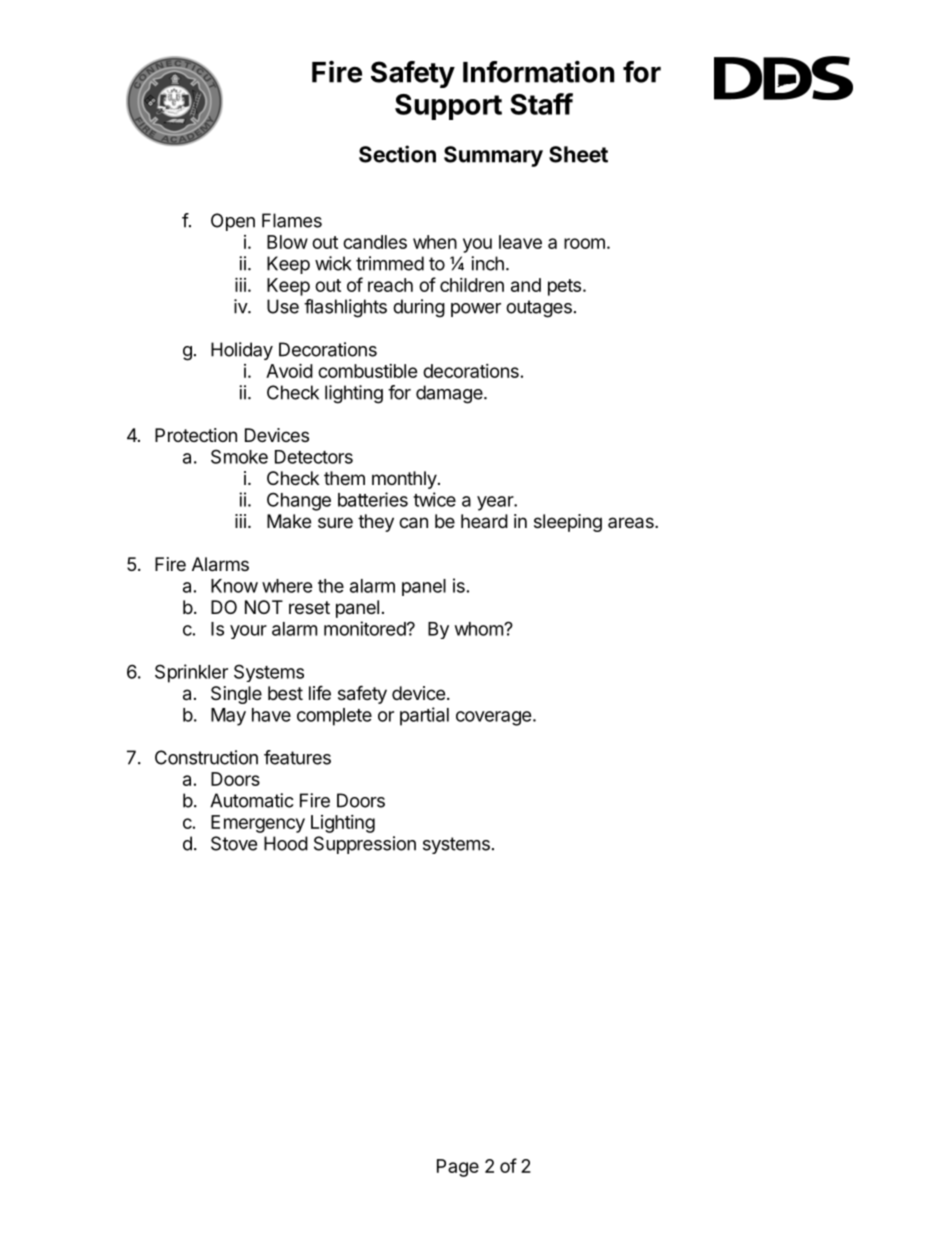  What do you see at coordinates (448, 107) in the document?
I see `Support` at bounding box center [448, 107].
